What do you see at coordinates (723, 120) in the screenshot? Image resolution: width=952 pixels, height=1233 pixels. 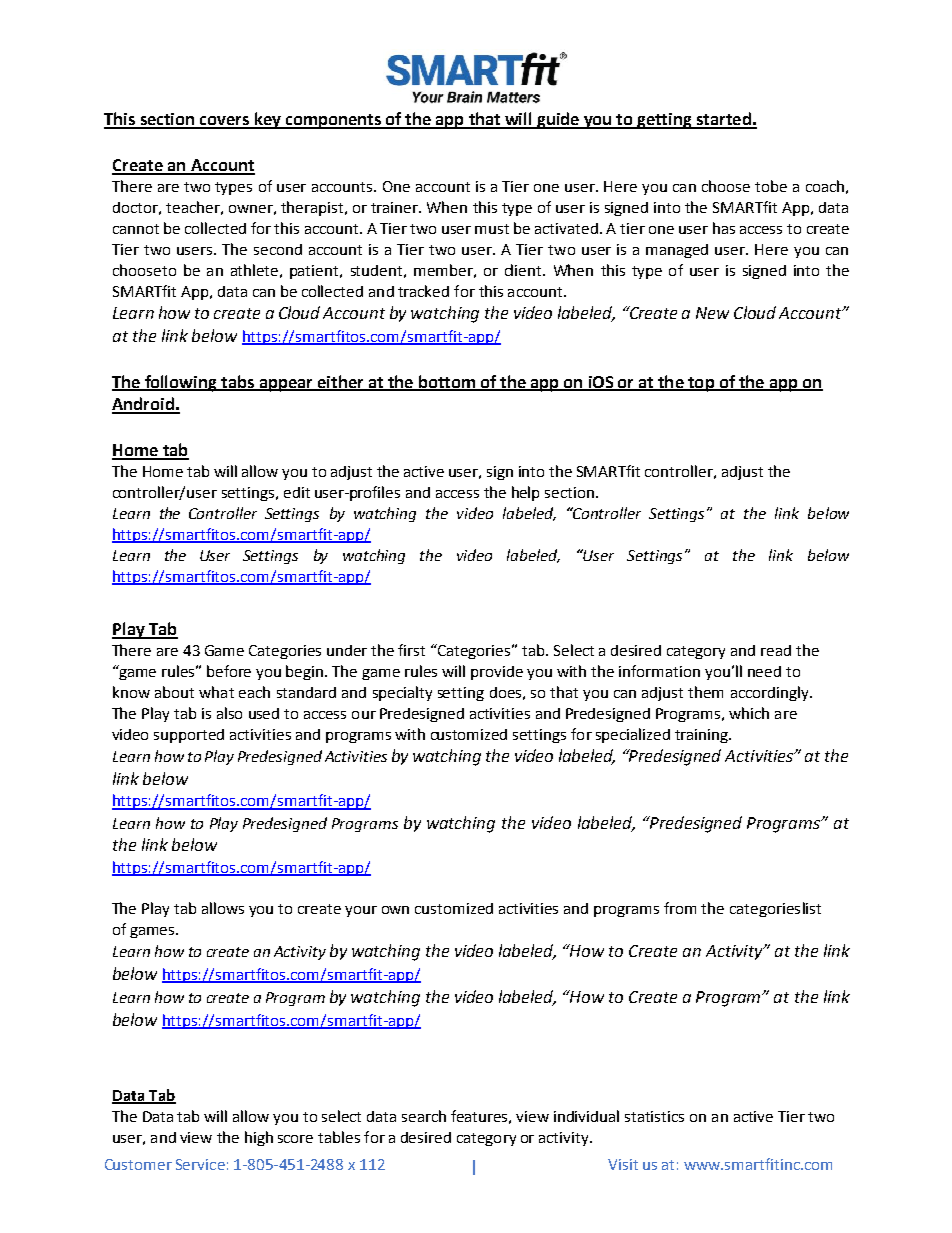 I see `started` at bounding box center [723, 120].
